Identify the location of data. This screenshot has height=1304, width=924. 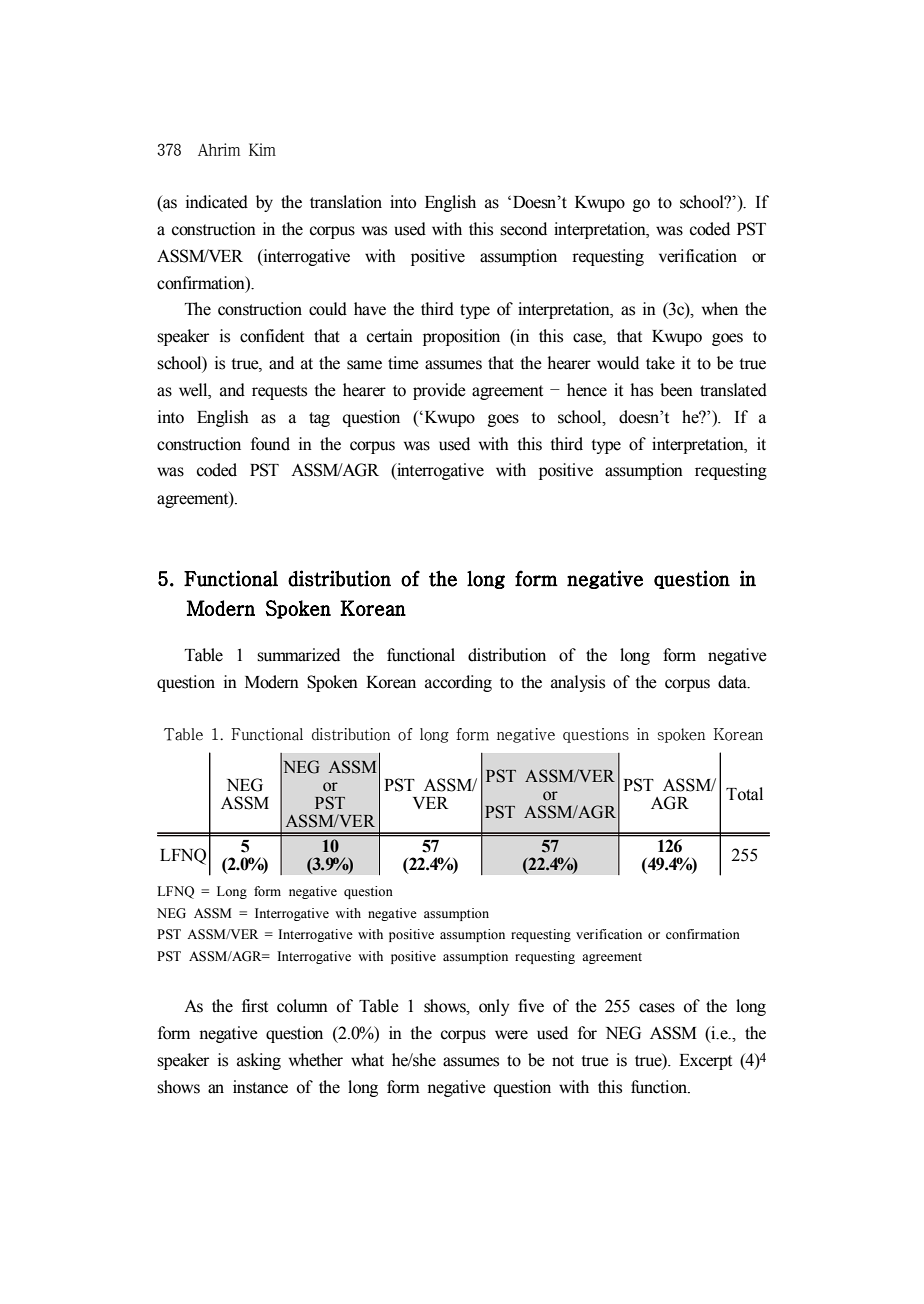
(733, 682).
